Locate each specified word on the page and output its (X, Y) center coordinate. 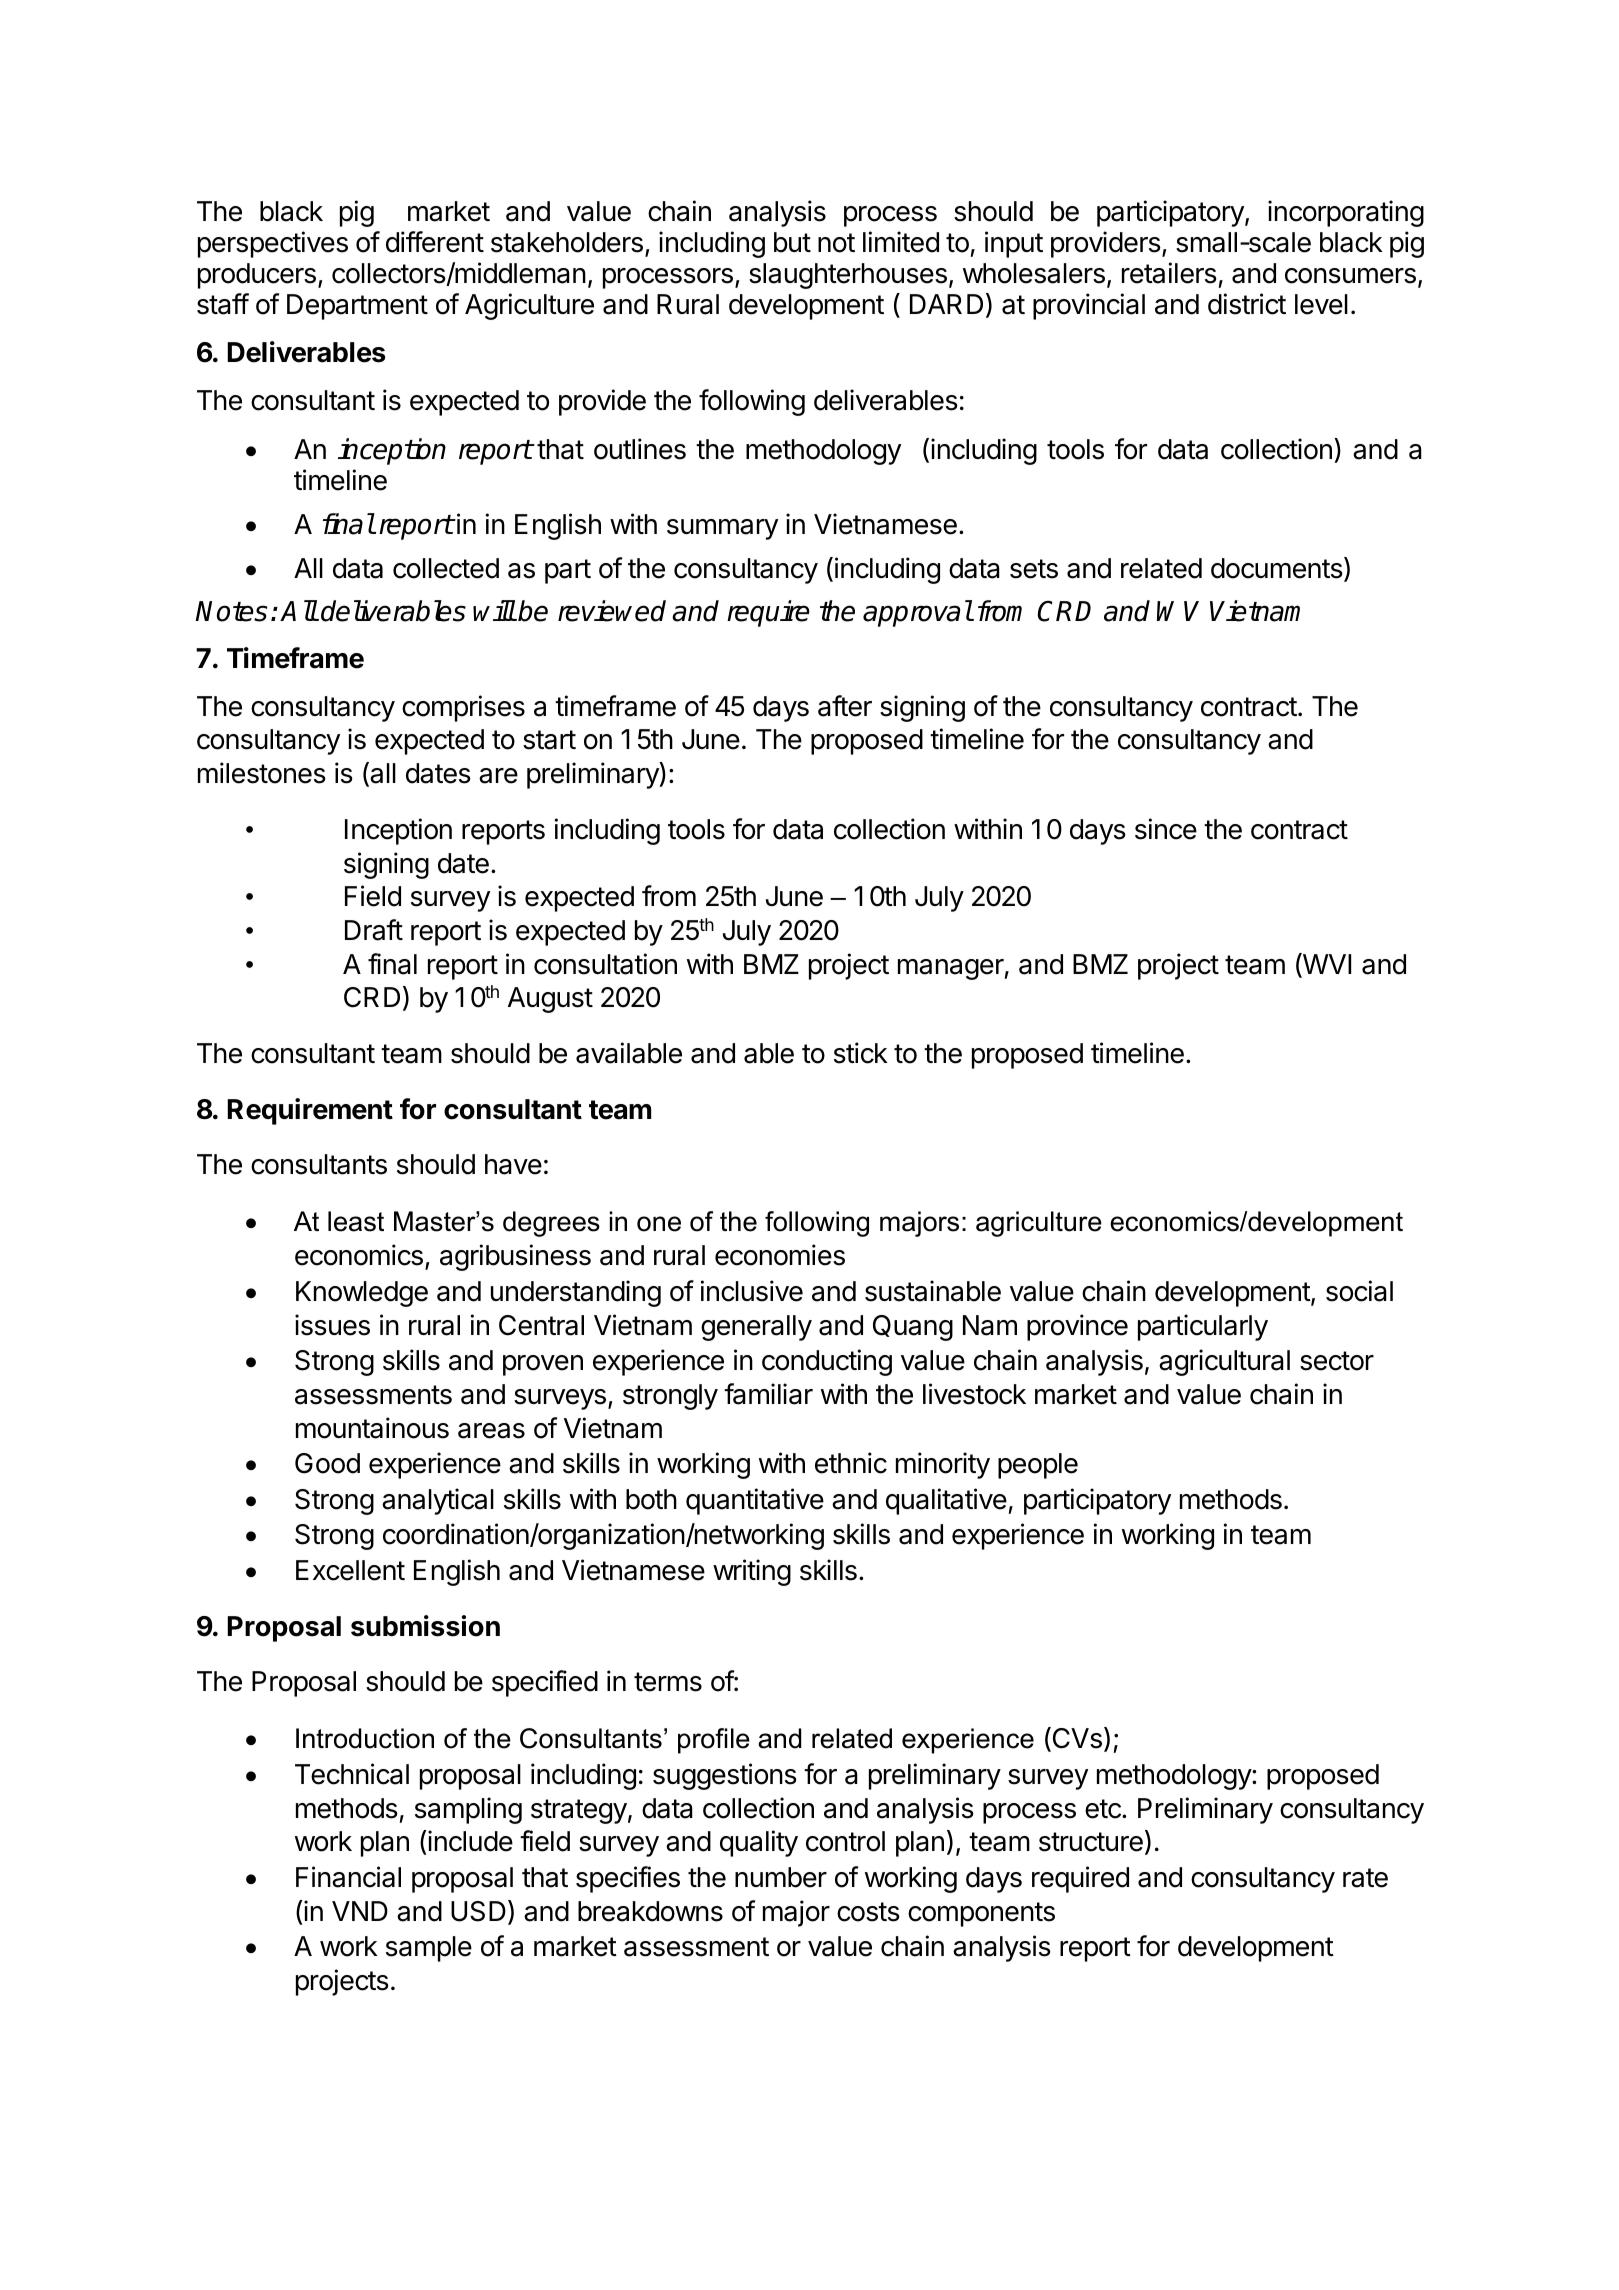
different (435, 242)
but (792, 242)
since (1166, 829)
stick (861, 1053)
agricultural (1224, 1362)
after (845, 706)
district (1247, 304)
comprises (463, 708)
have (513, 1164)
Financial (348, 1877)
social (1359, 1291)
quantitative (755, 1501)
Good (327, 1463)
